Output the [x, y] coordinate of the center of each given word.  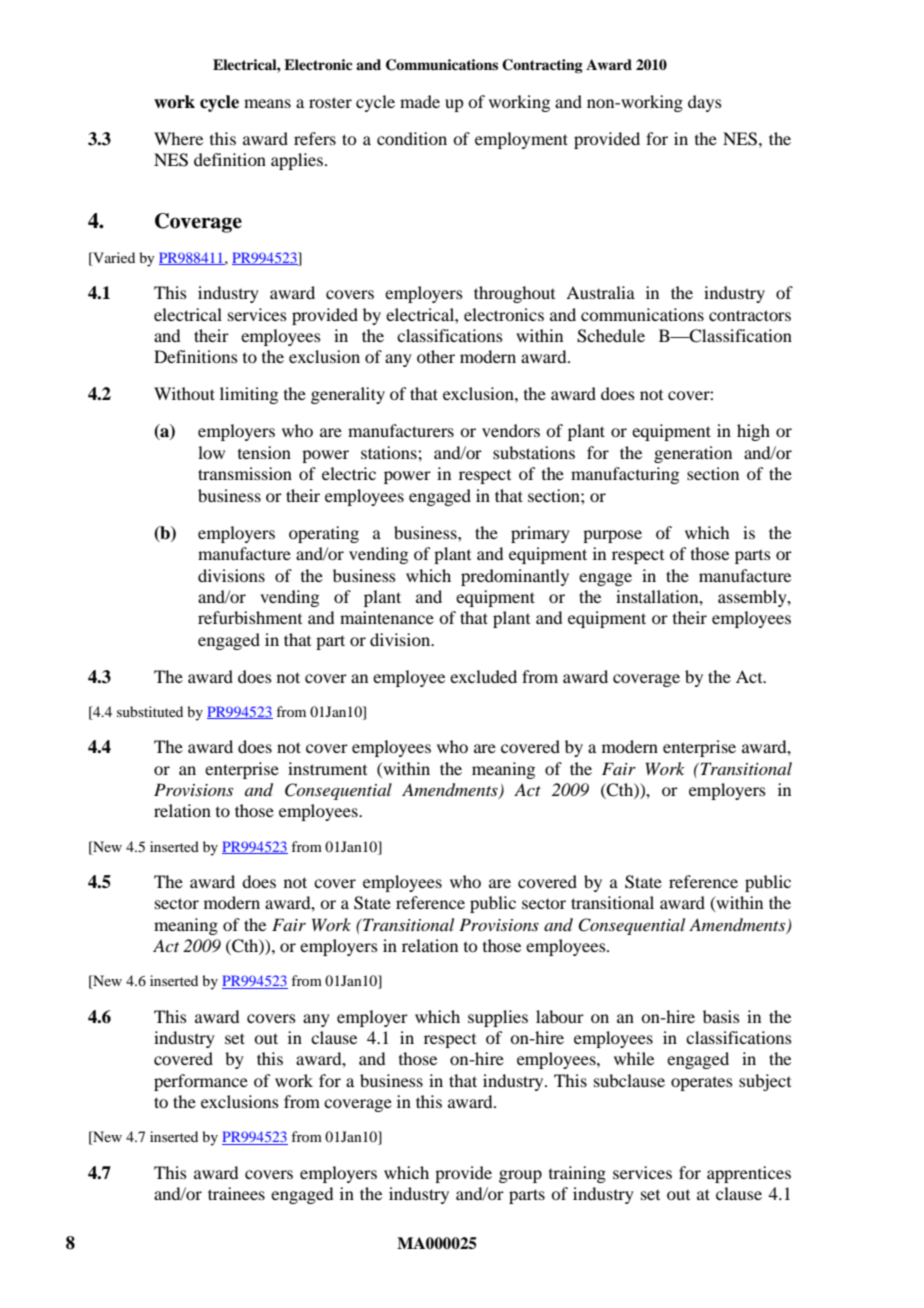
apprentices [749, 1174]
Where [178, 138]
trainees [236, 1193]
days [705, 103]
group [520, 1176]
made [420, 101]
